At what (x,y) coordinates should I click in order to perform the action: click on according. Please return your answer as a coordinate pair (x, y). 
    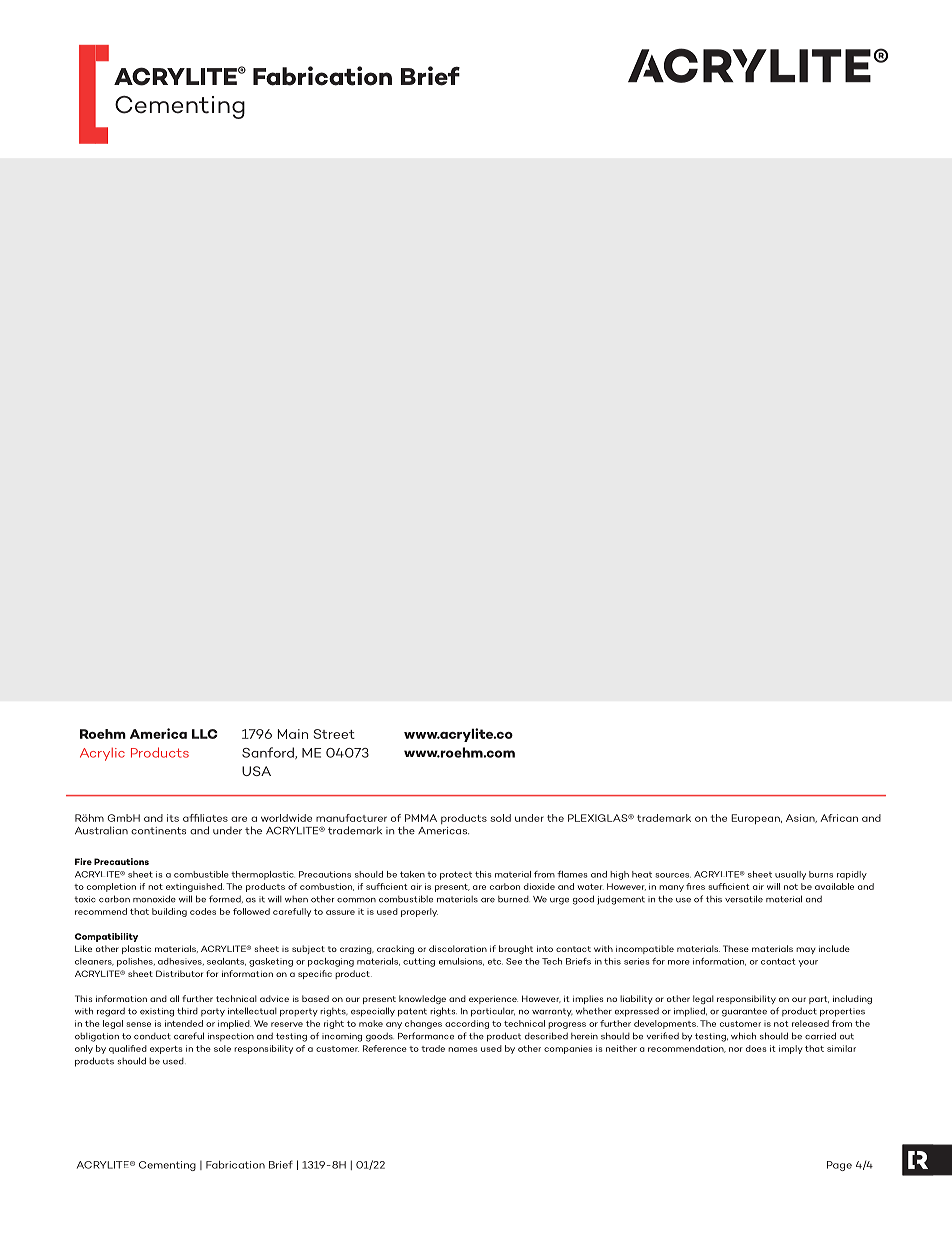
    Looking at the image, I should click on (467, 1024).
